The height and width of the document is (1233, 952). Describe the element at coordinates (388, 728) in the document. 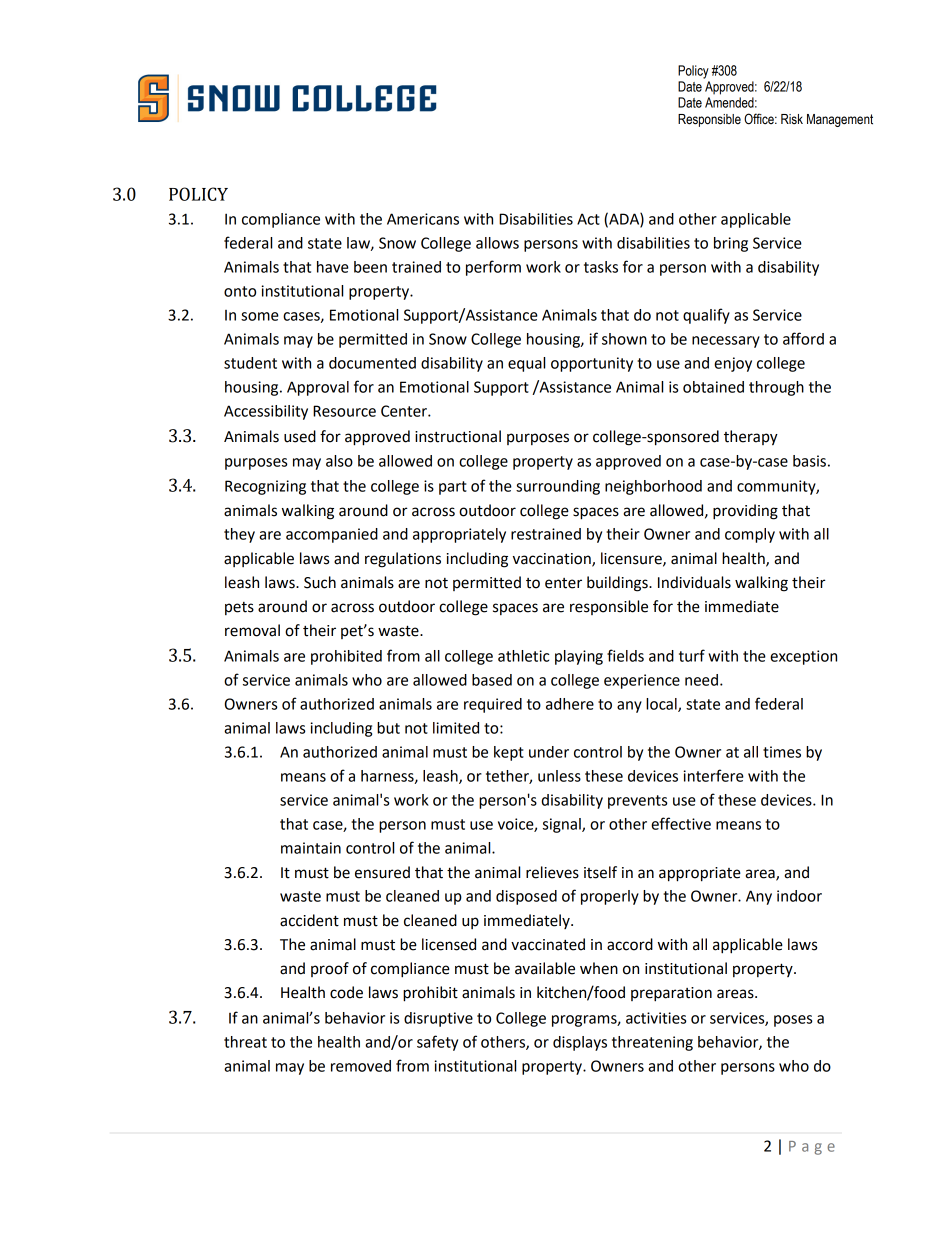

I see `but` at that location.
